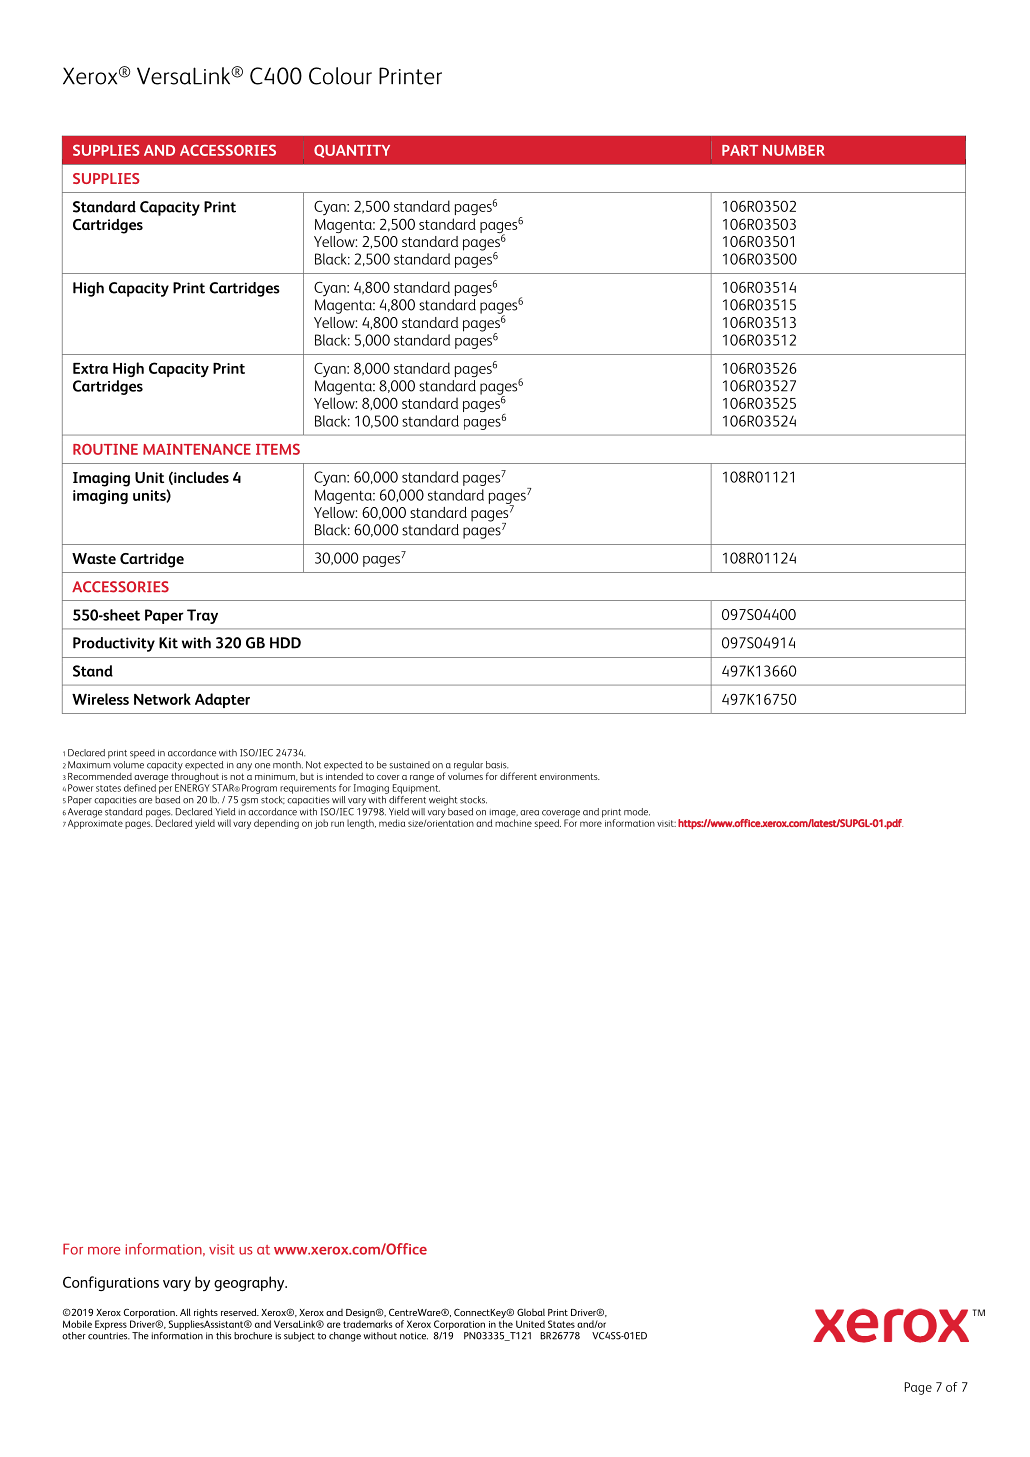  I want to click on Colour, so click(340, 76).
